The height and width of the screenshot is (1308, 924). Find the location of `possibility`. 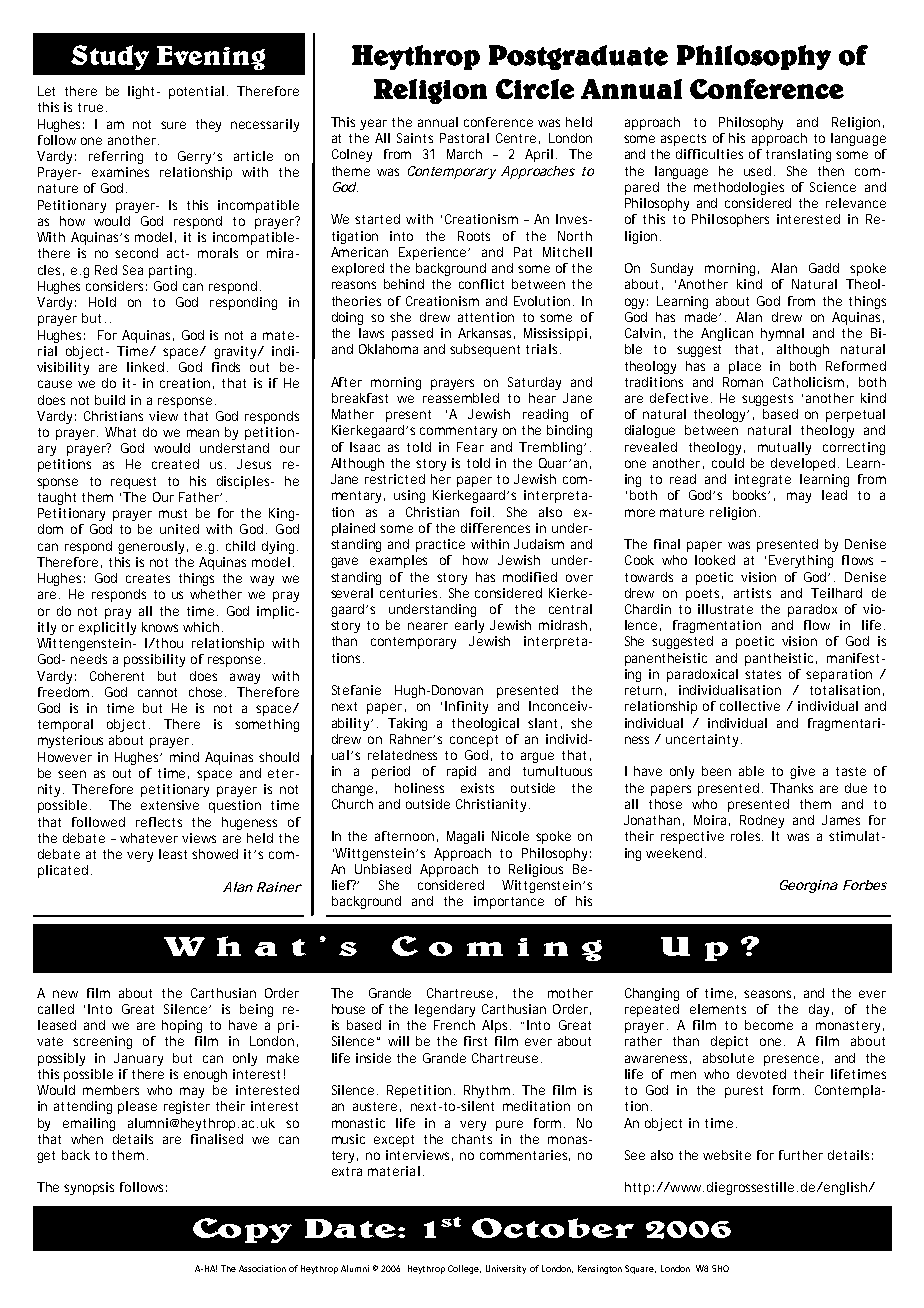

possibility is located at coordinates (154, 660).
